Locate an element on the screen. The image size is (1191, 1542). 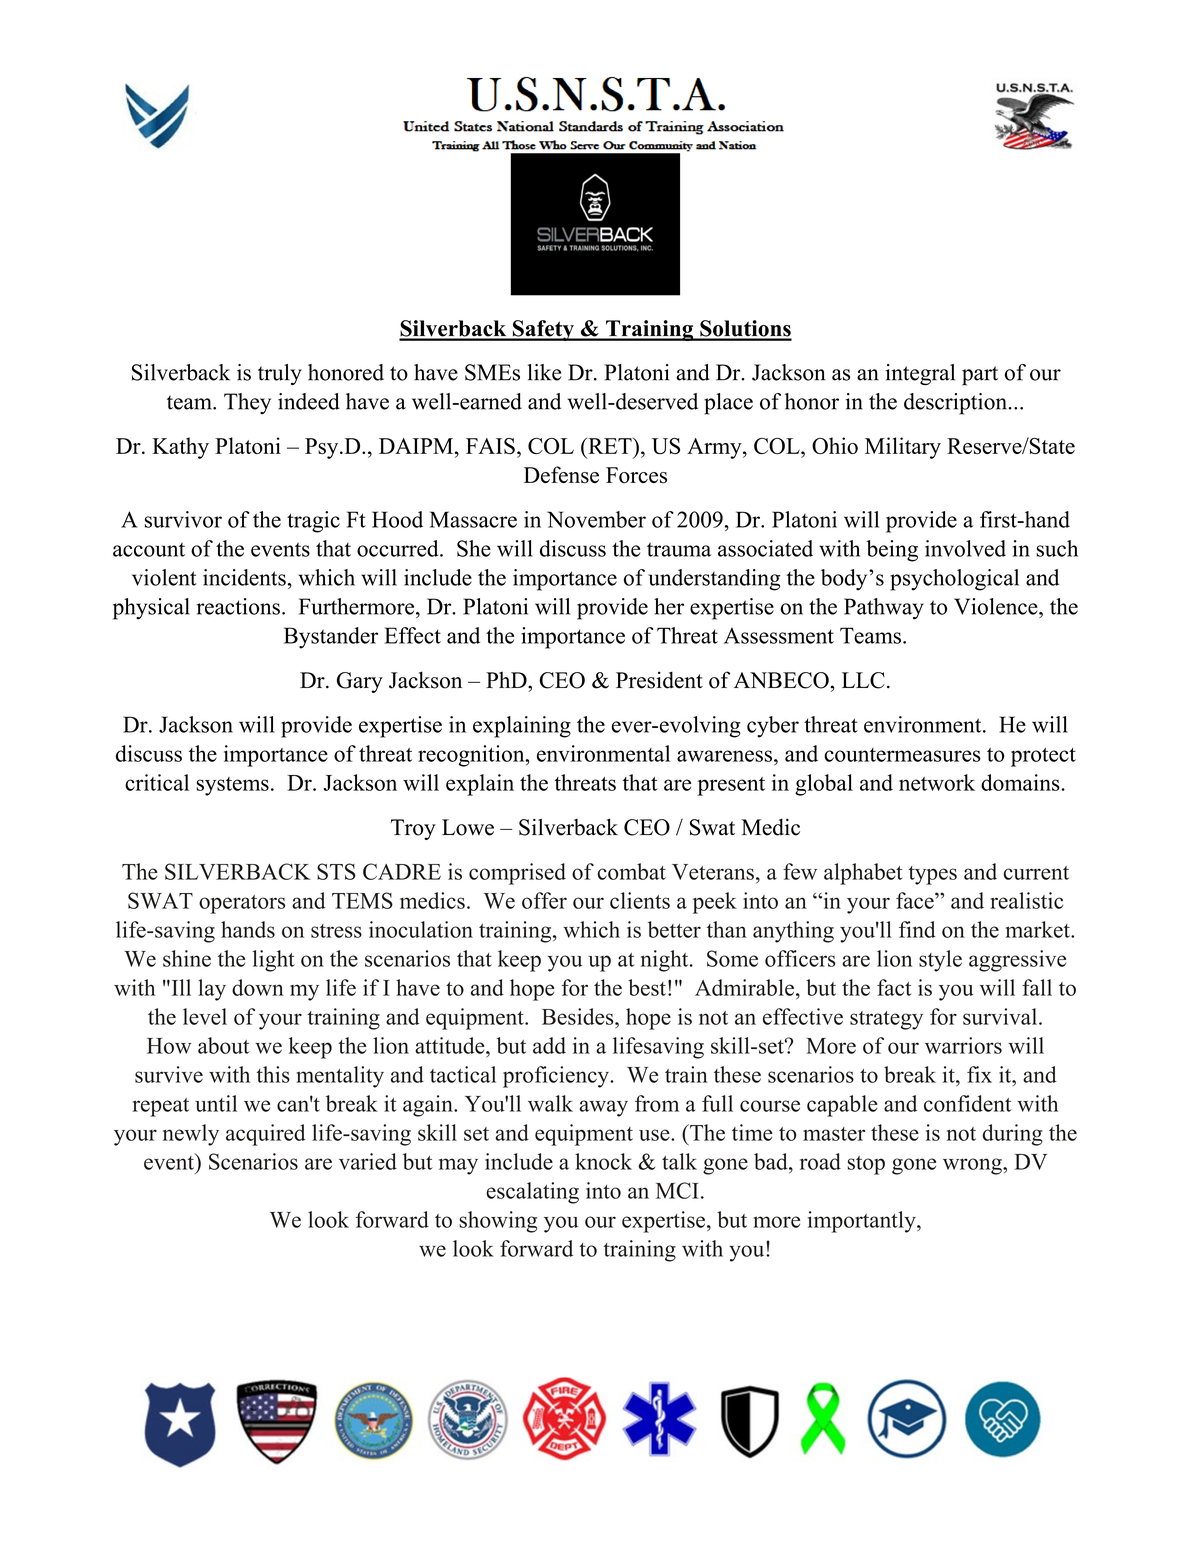
integral is located at coordinates (920, 374).
